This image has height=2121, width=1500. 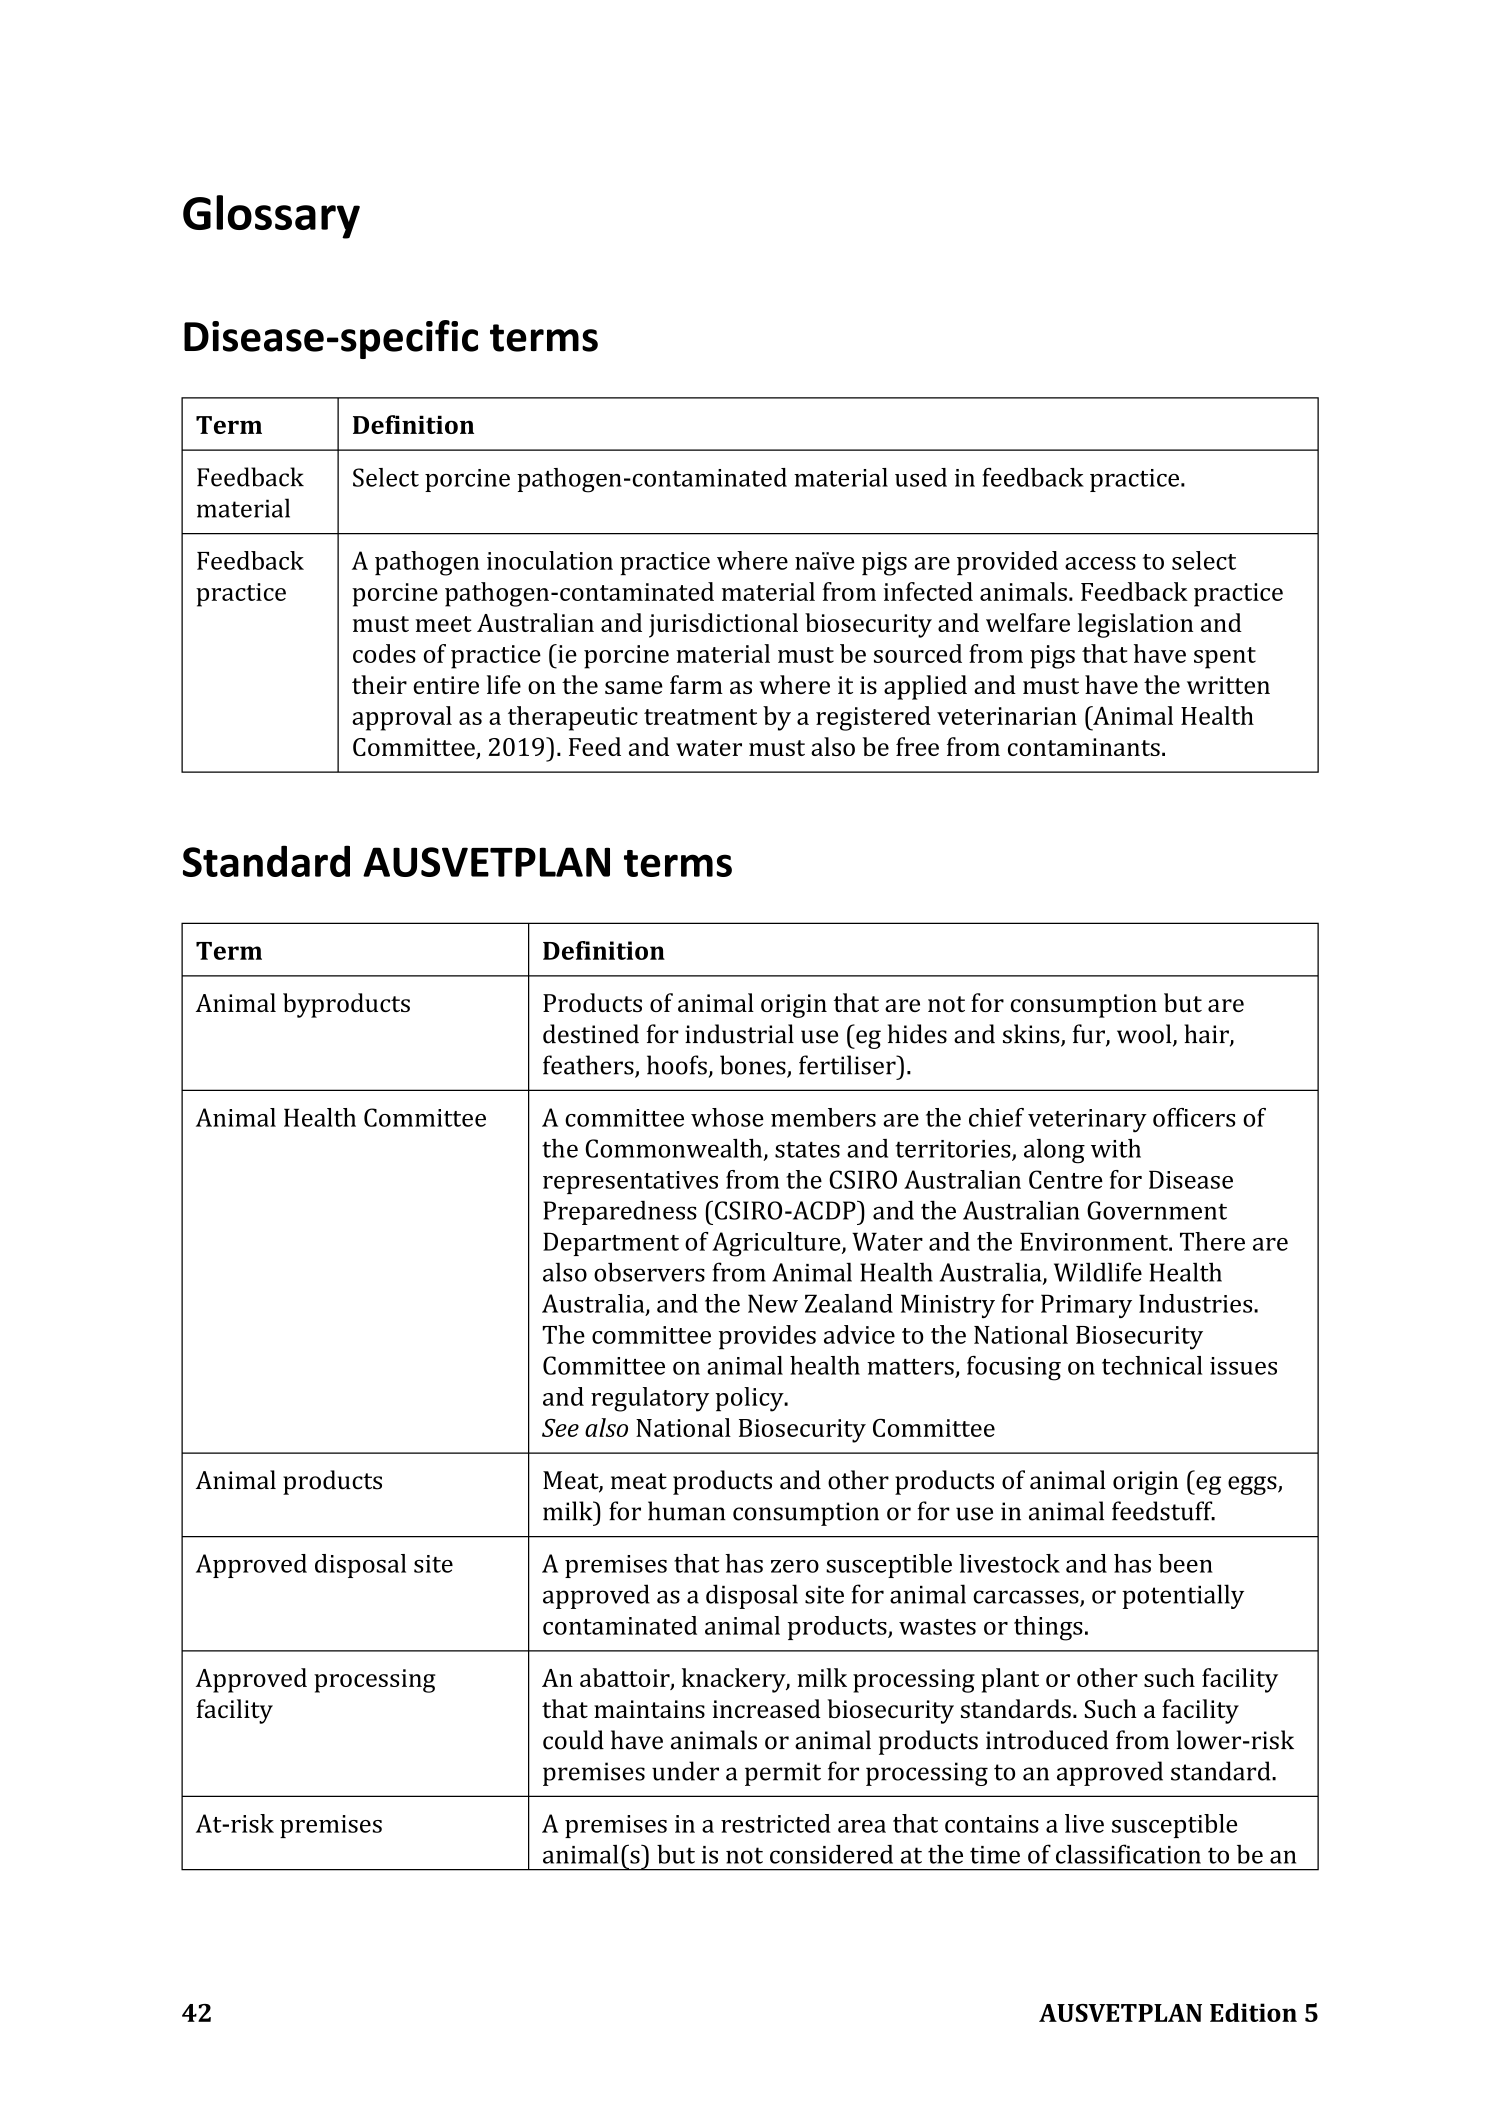 What do you see at coordinates (1186, 1563) in the image?
I see `been` at bounding box center [1186, 1563].
